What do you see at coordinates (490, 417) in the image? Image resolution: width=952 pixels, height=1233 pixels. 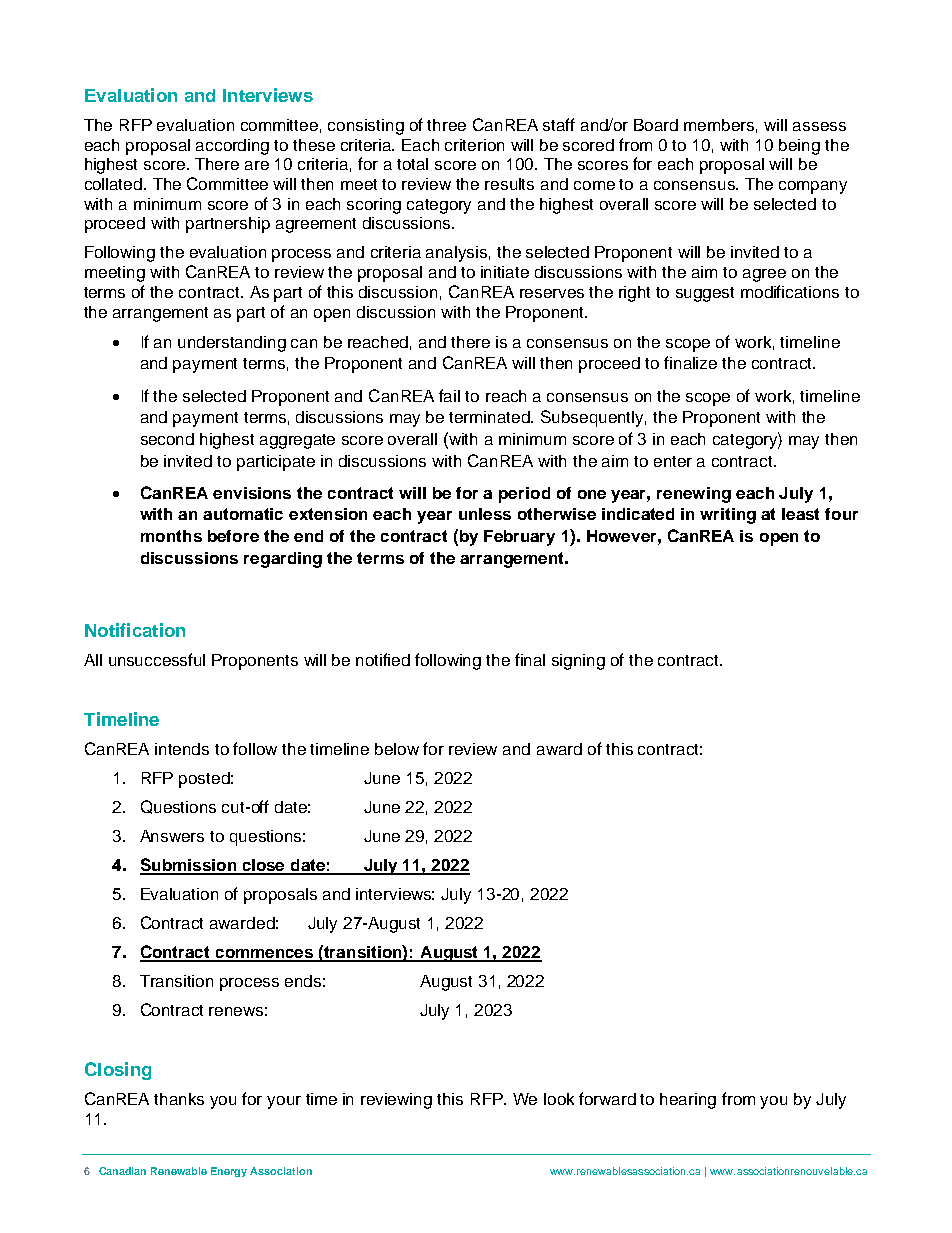 I see `terminated` at bounding box center [490, 417].
